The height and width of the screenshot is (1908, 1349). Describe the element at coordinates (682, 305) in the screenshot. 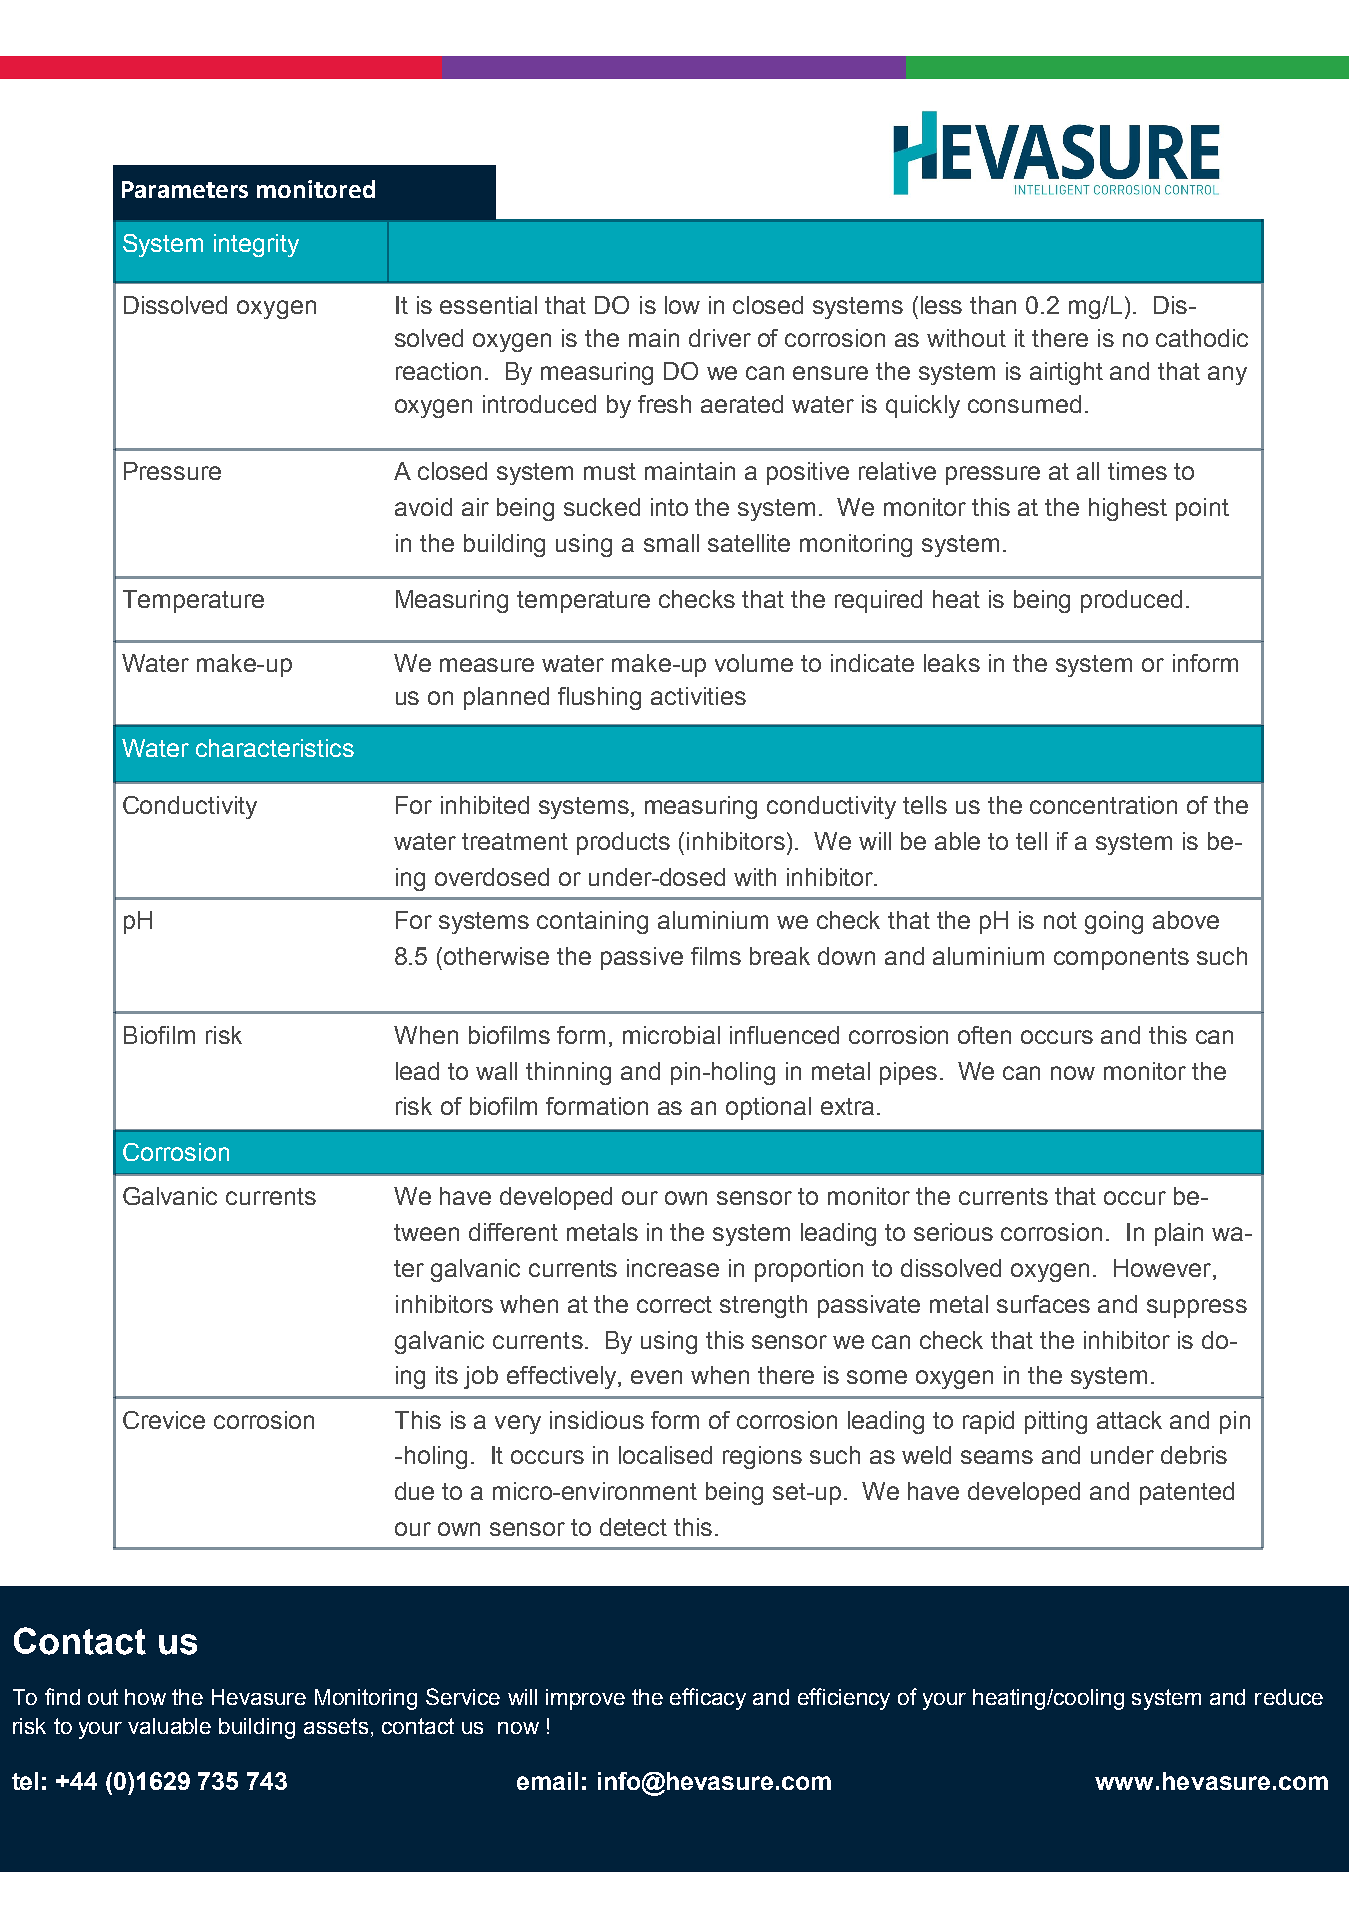

I see `low` at that location.
